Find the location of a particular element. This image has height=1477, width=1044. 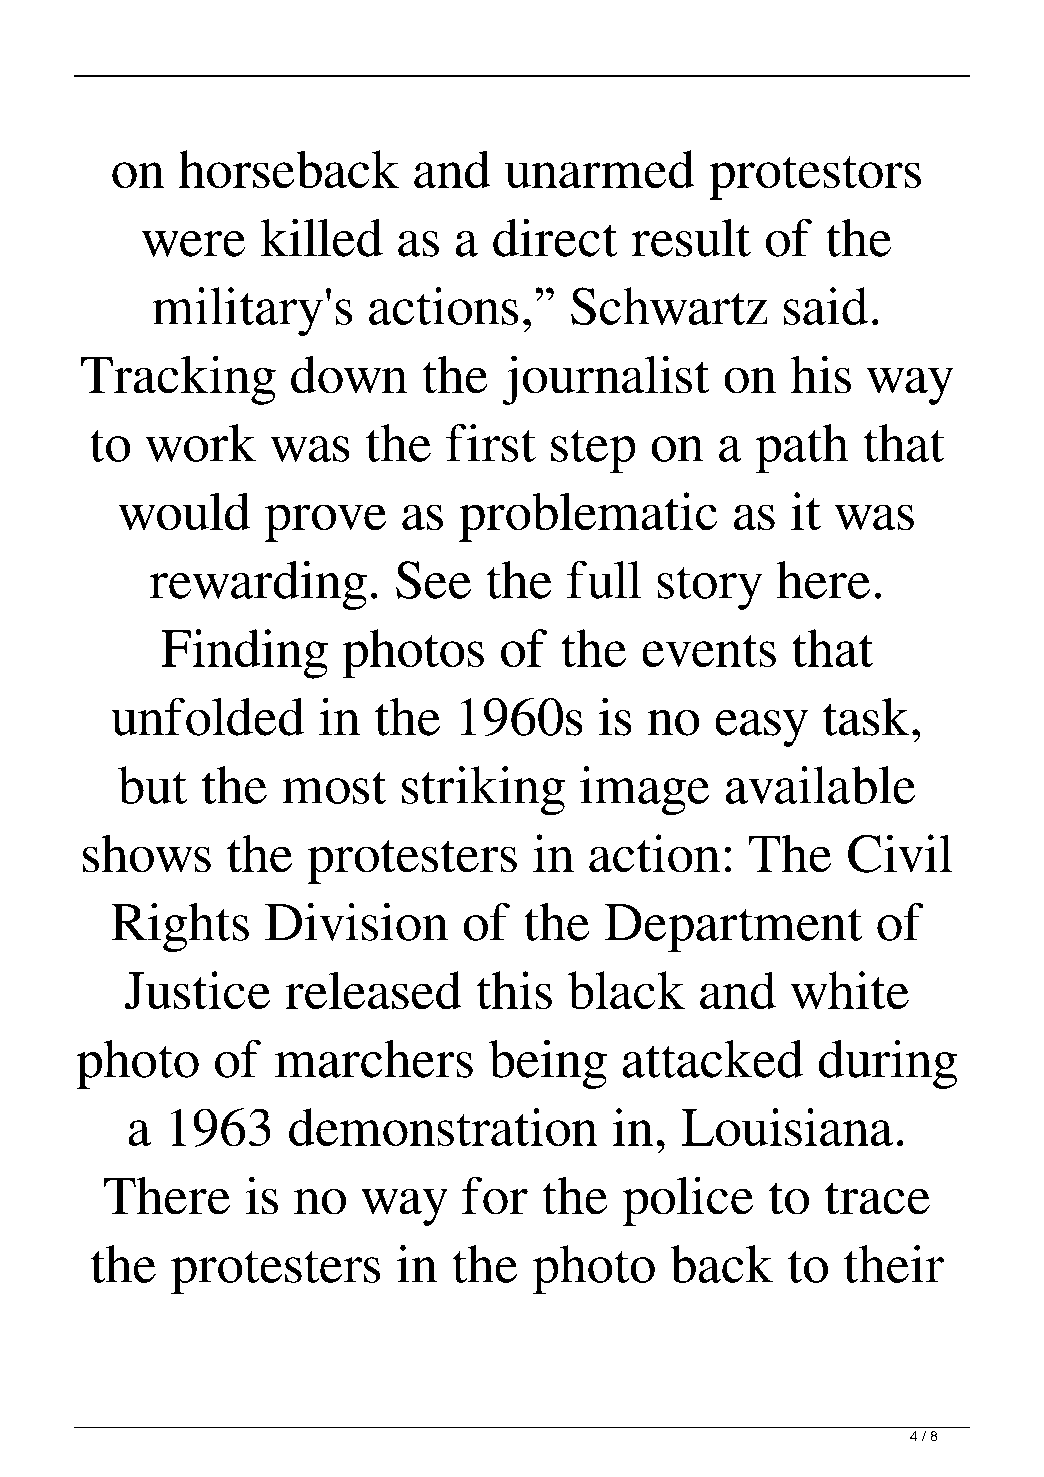

trace is located at coordinates (877, 1198).
